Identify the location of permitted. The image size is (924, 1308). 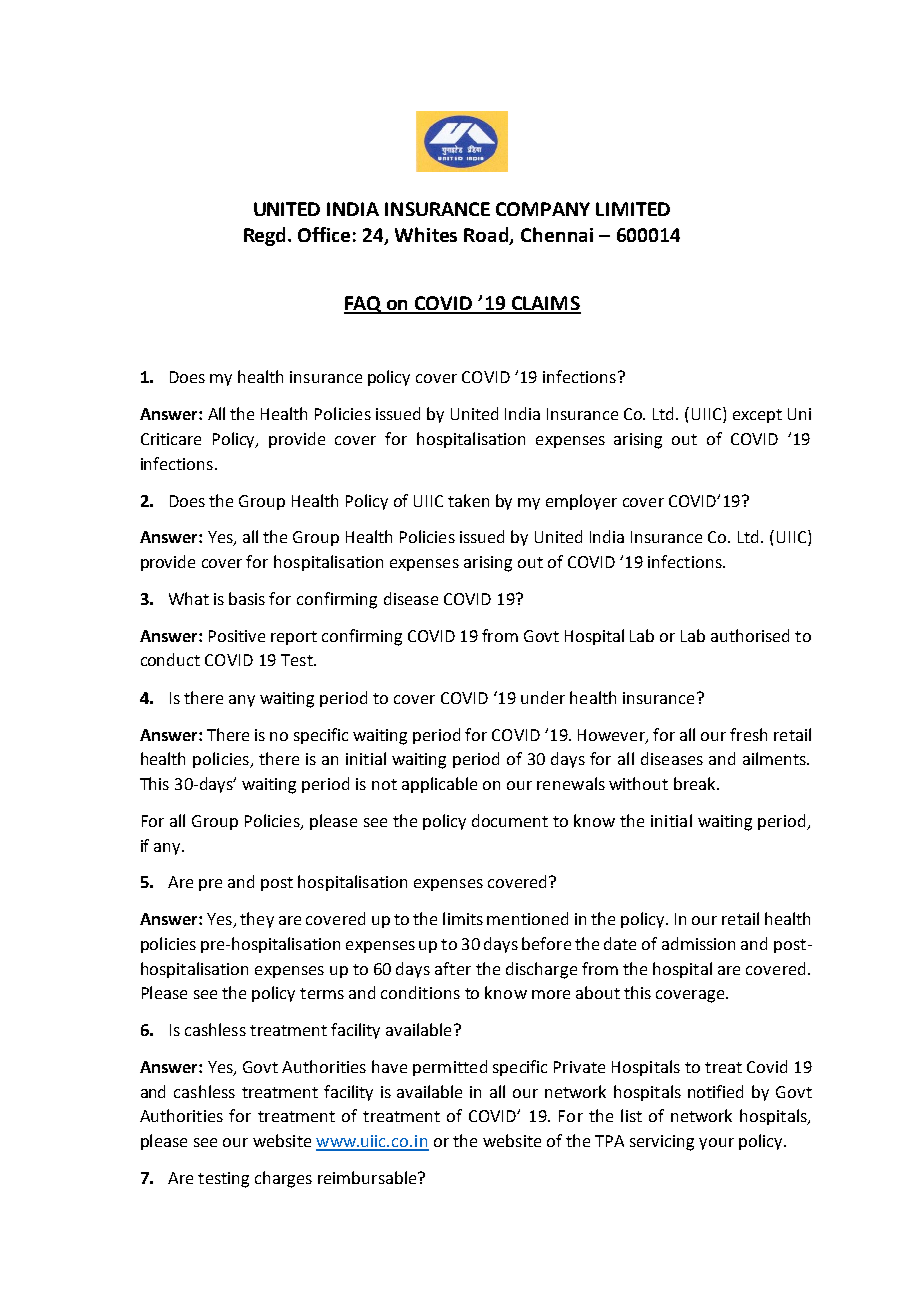
(450, 1068).
